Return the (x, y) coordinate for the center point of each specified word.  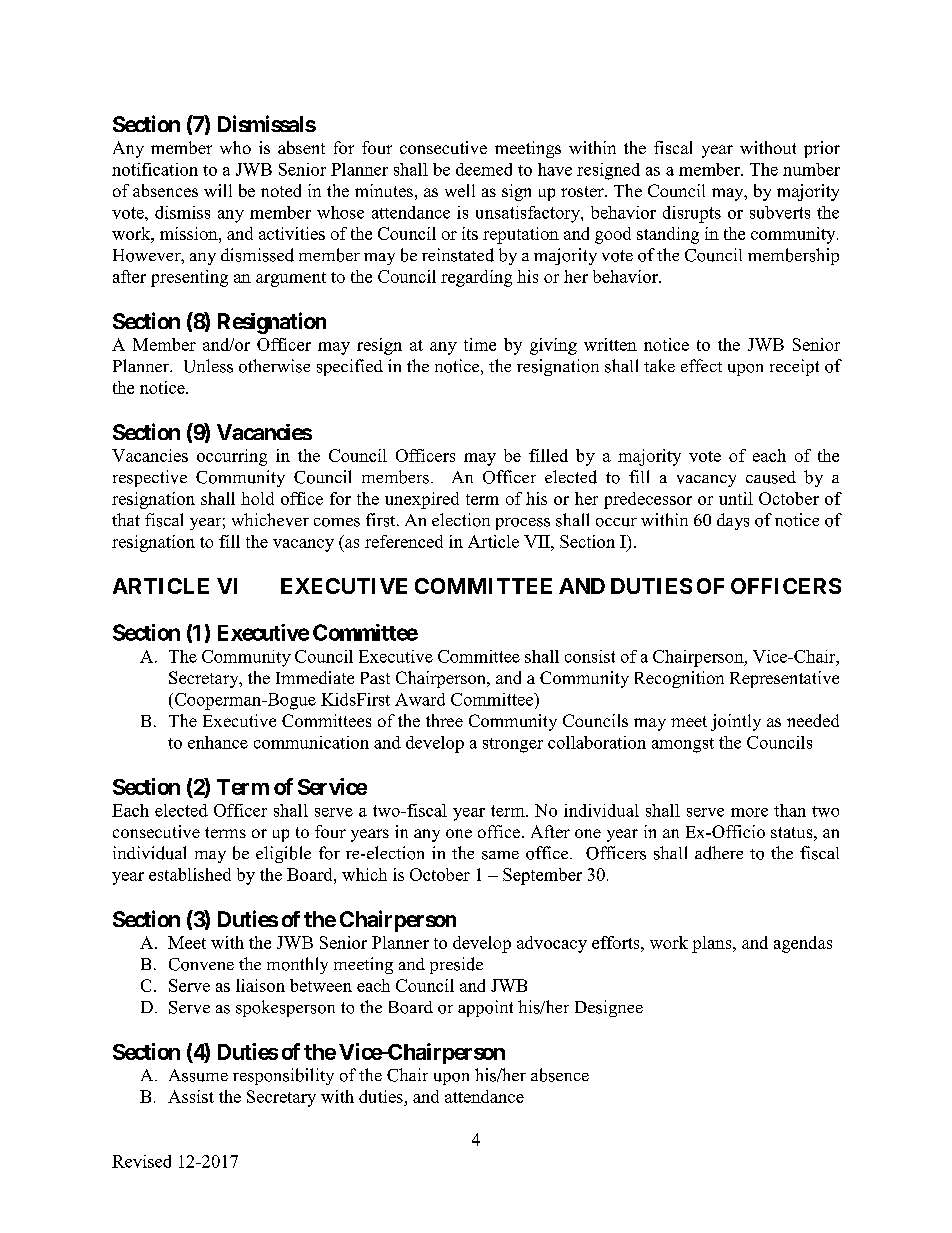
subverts (780, 212)
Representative (784, 679)
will (218, 190)
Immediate (315, 677)
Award (420, 699)
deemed (484, 169)
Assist (191, 1096)
